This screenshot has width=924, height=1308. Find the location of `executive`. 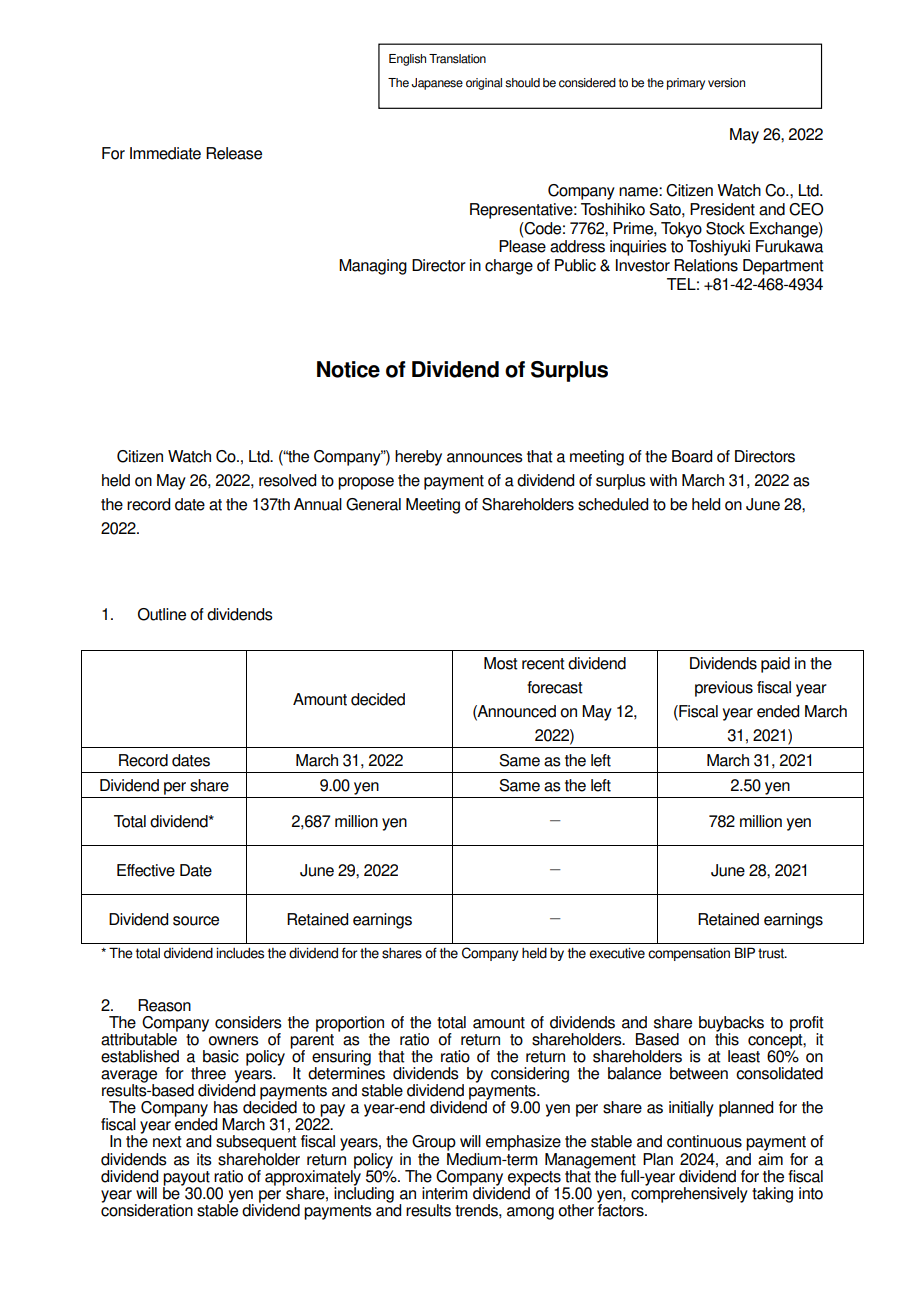

executive is located at coordinates (617, 953).
